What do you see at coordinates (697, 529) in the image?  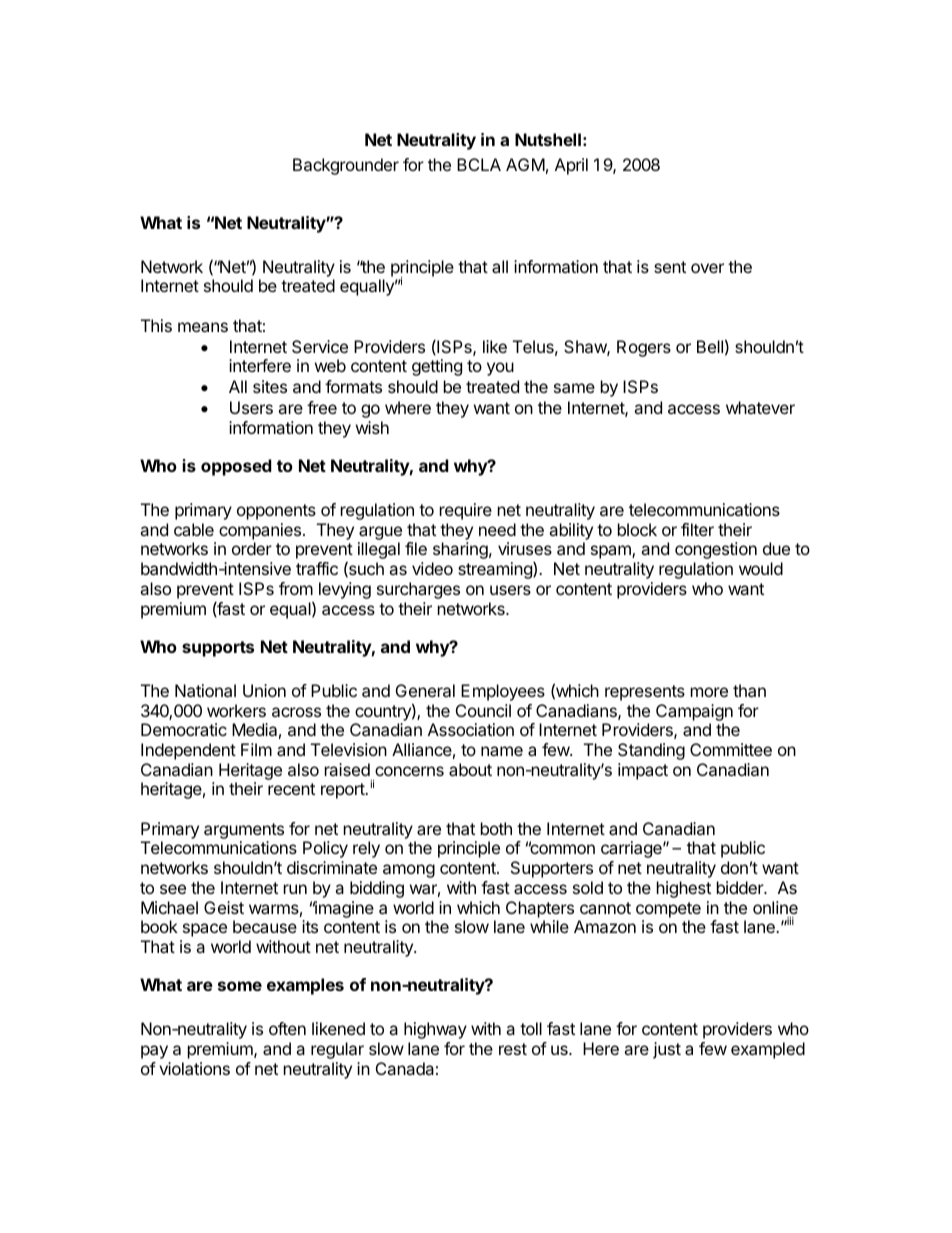 I see `filter` at bounding box center [697, 529].
